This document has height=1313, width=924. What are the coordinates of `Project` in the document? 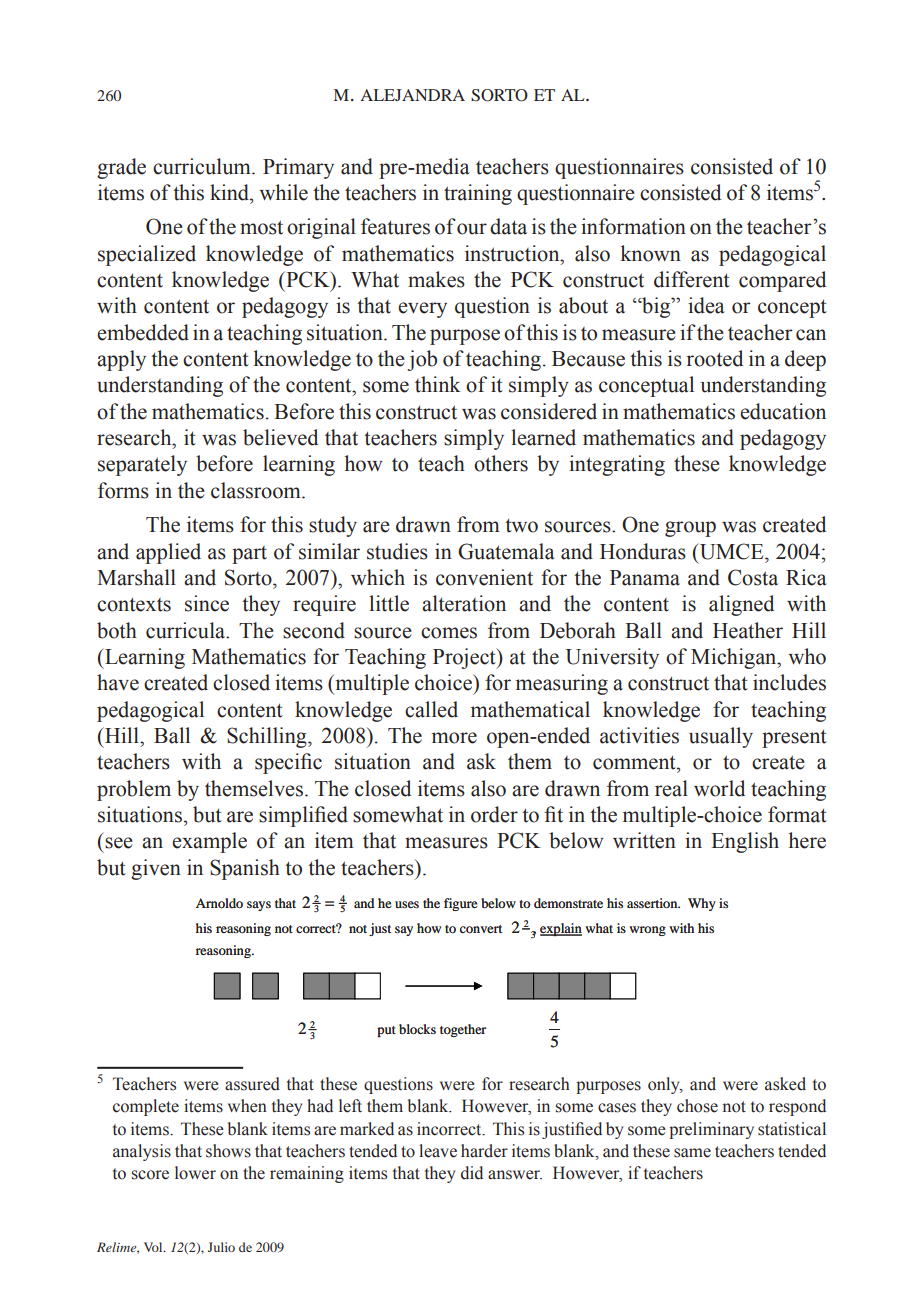 It's located at (465, 658).
